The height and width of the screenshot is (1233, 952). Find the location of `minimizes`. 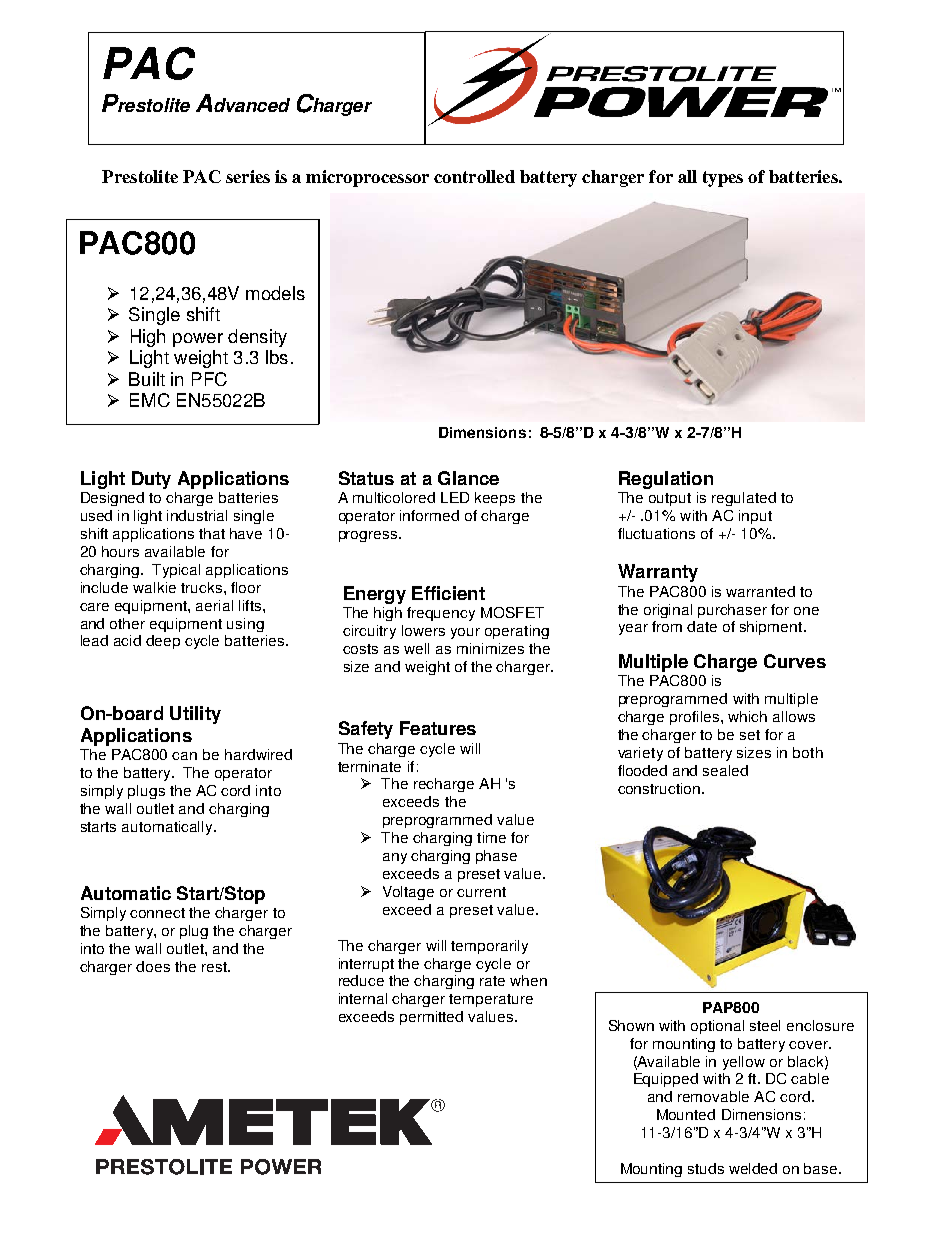

minimizes is located at coordinates (490, 648).
